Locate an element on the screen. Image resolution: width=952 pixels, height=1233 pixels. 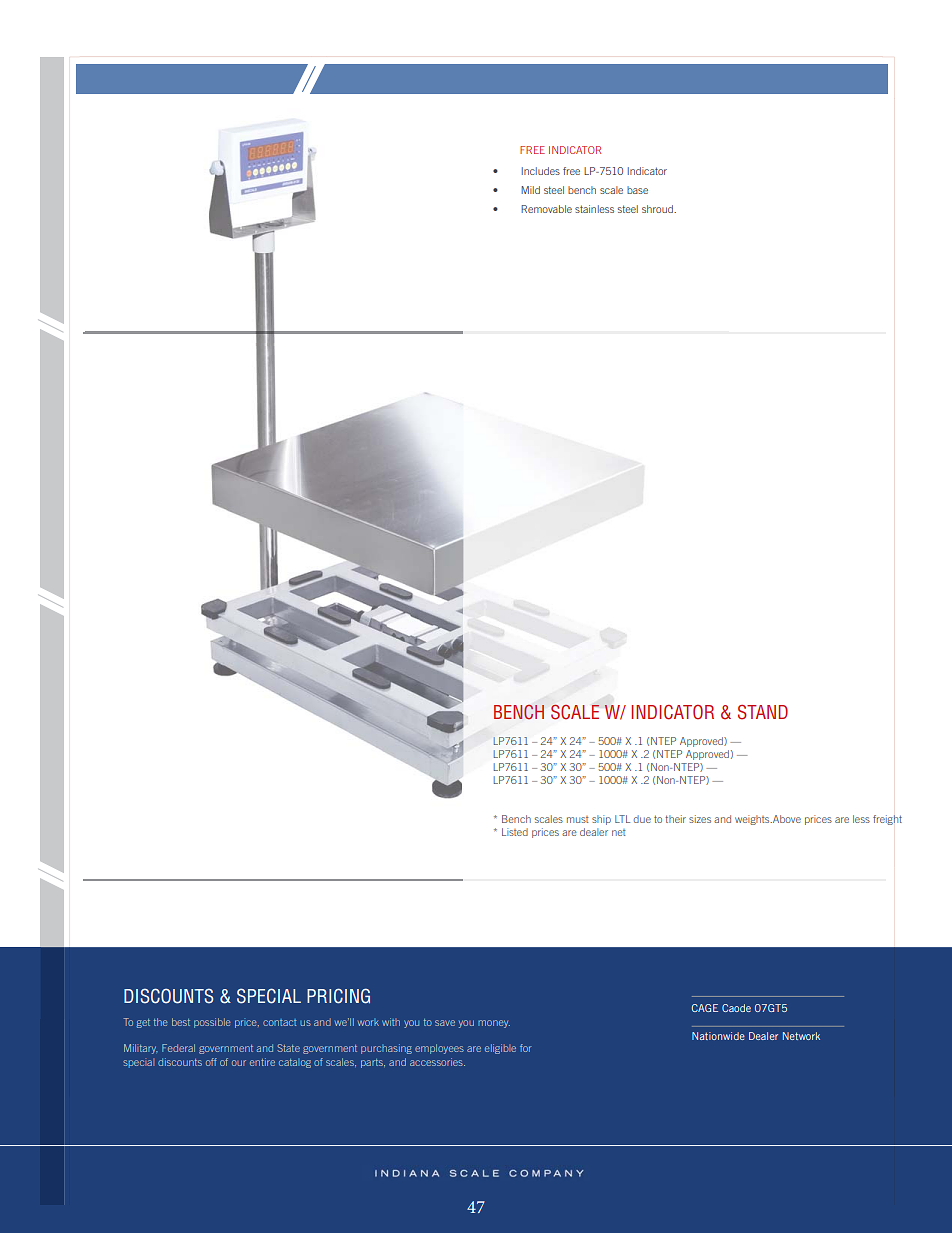
their is located at coordinates (675, 819).
